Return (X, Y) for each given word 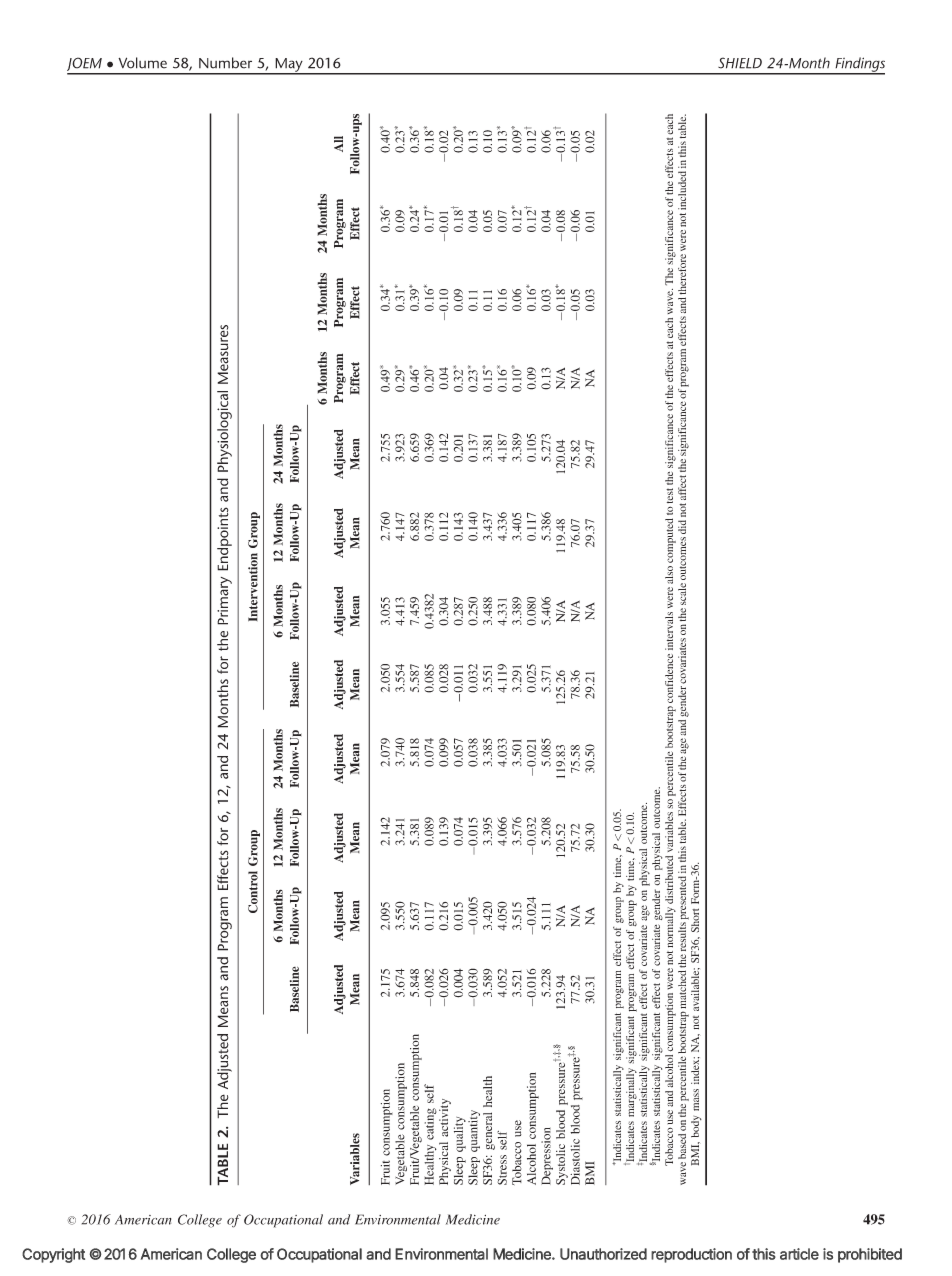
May (289, 66)
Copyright (53, 1255)
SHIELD (740, 63)
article (799, 1254)
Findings (859, 65)
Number (225, 63)
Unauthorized (603, 1254)
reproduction (691, 1255)
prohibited (870, 1255)
